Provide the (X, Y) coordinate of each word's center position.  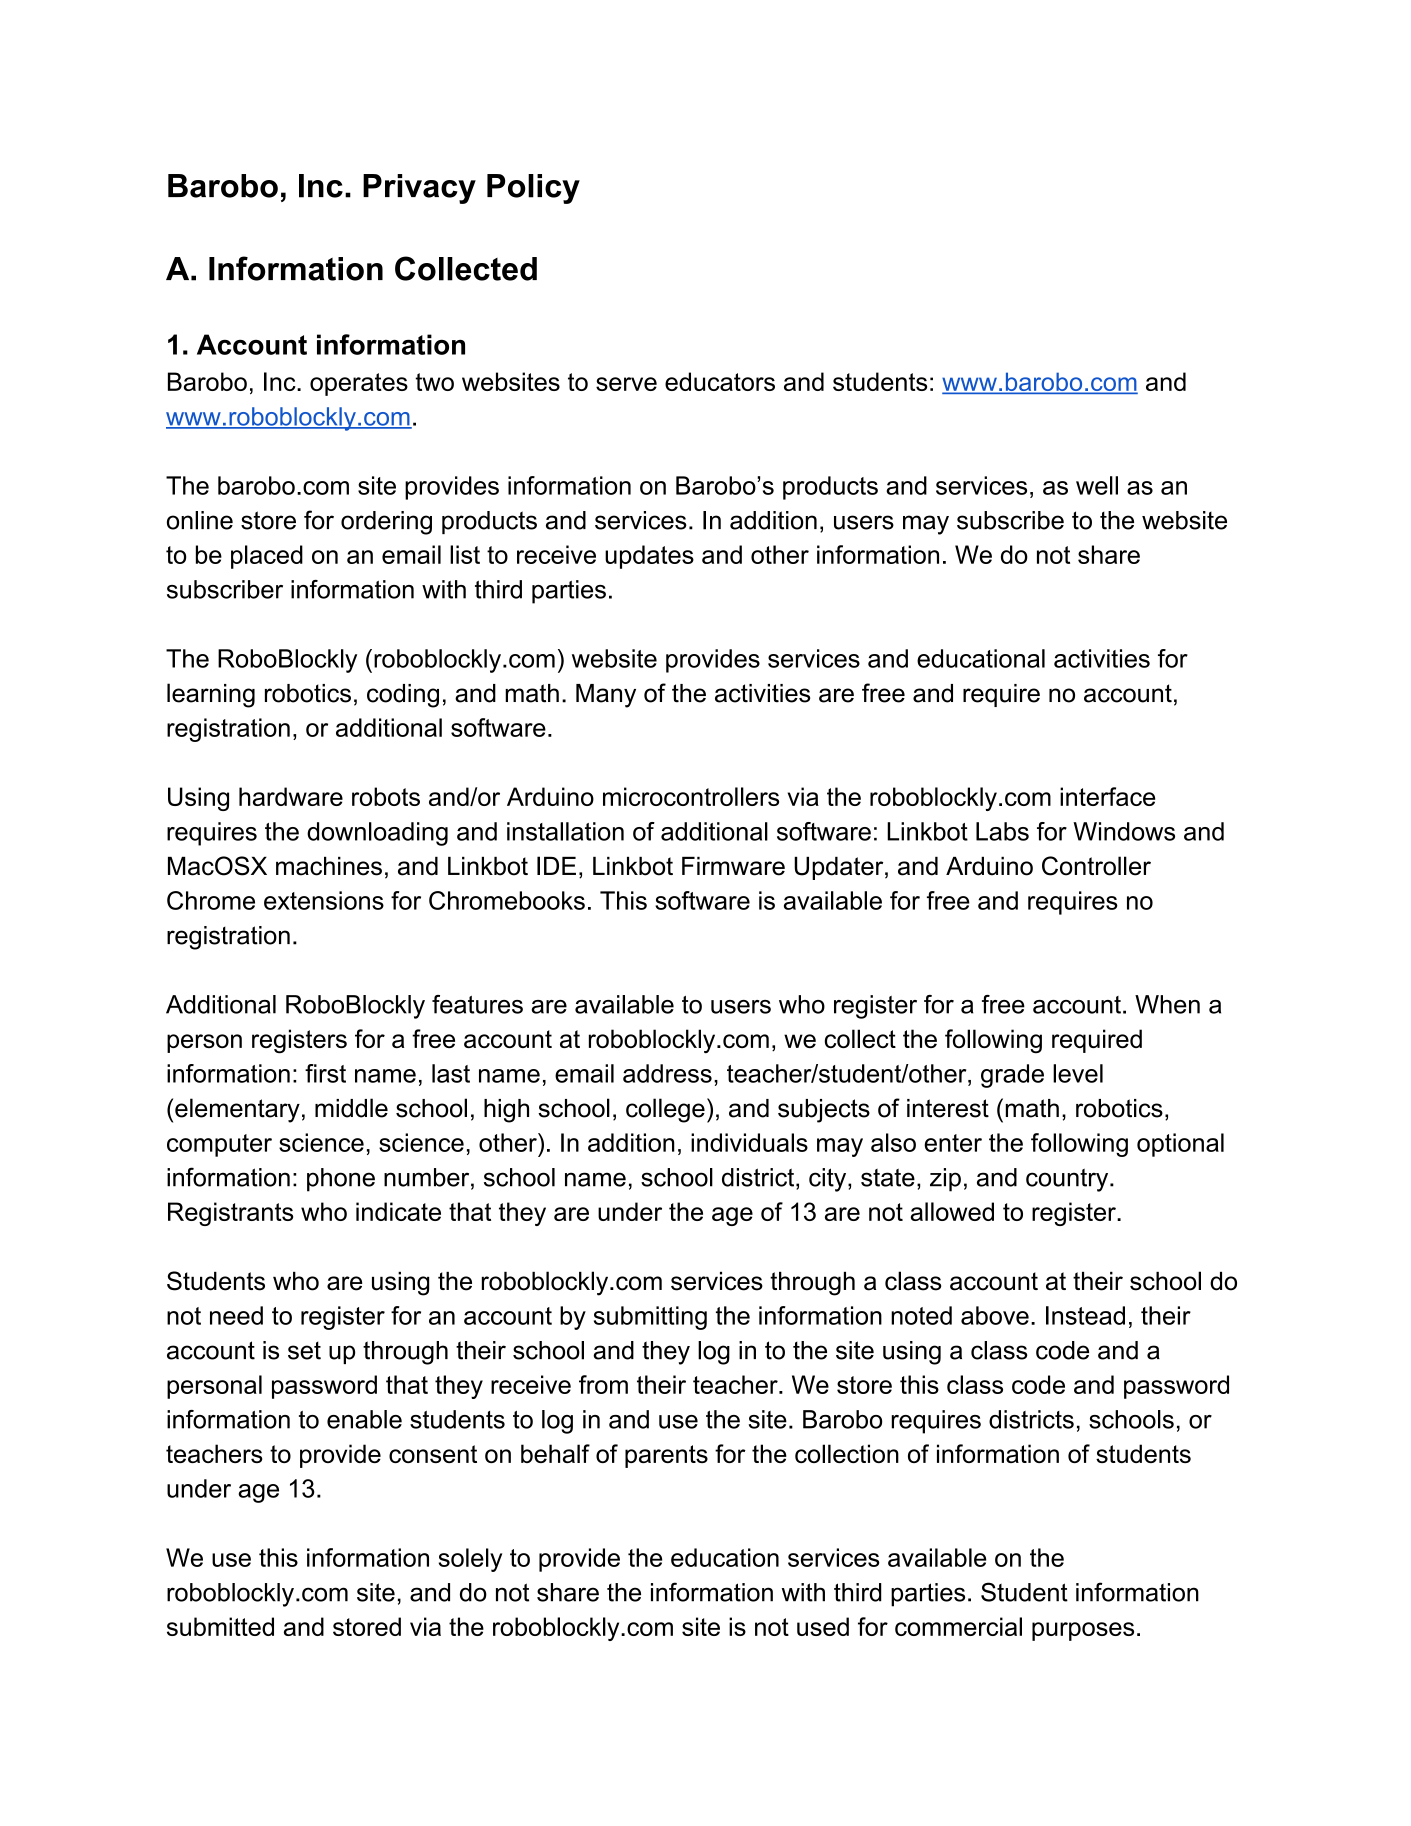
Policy (533, 189)
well (1097, 485)
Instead (1085, 1315)
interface (1107, 796)
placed (267, 557)
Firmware (733, 866)
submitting (650, 1318)
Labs (1002, 831)
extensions (324, 900)
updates (649, 557)
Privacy (419, 189)
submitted (220, 1626)
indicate (398, 1211)
